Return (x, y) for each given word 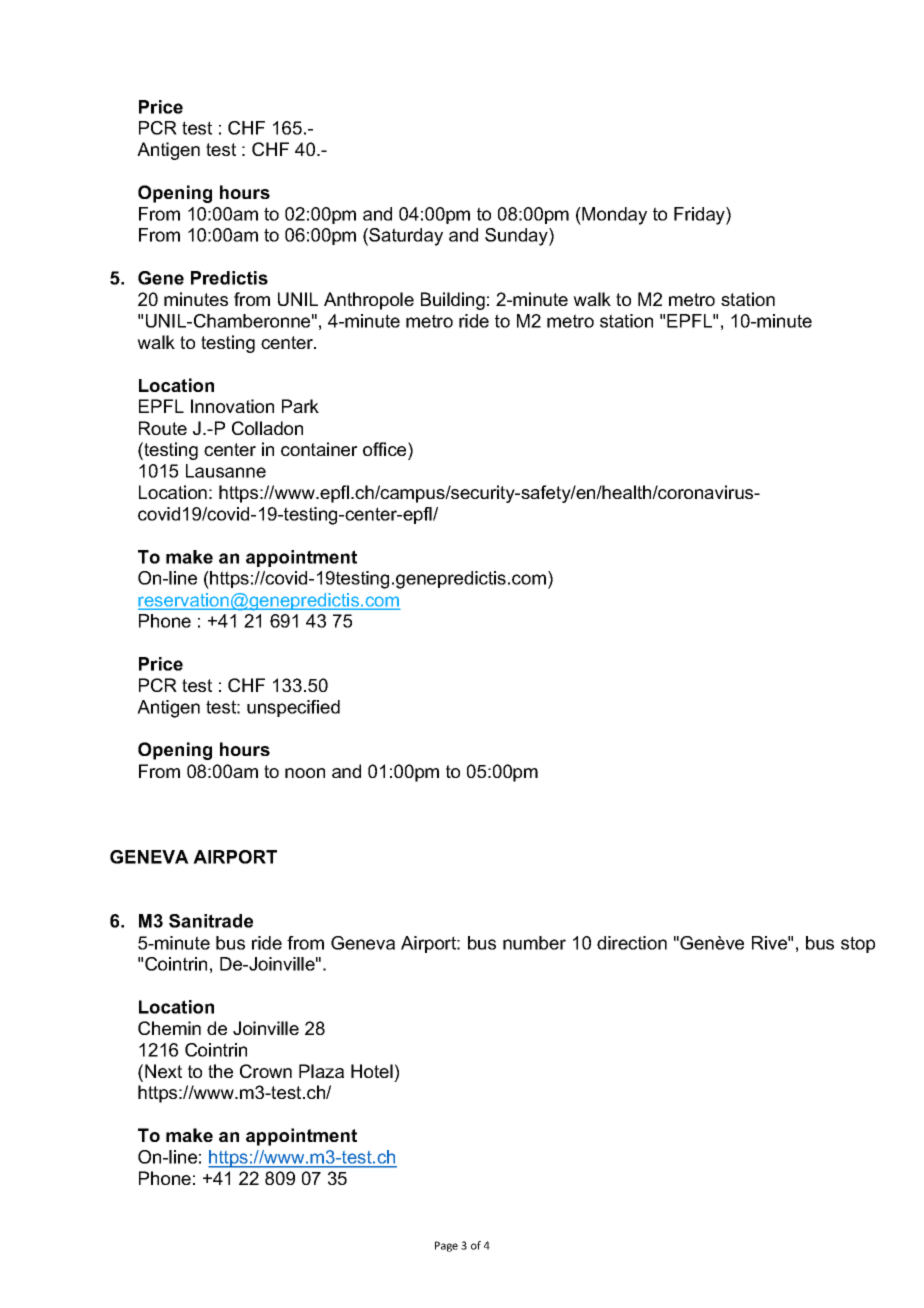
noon (305, 773)
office (386, 449)
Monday (613, 216)
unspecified (293, 708)
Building (453, 301)
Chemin (169, 1028)
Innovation (232, 406)
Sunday (517, 237)
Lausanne (226, 471)
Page (446, 1246)
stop (858, 944)
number (534, 943)
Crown (266, 1071)
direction (632, 943)
